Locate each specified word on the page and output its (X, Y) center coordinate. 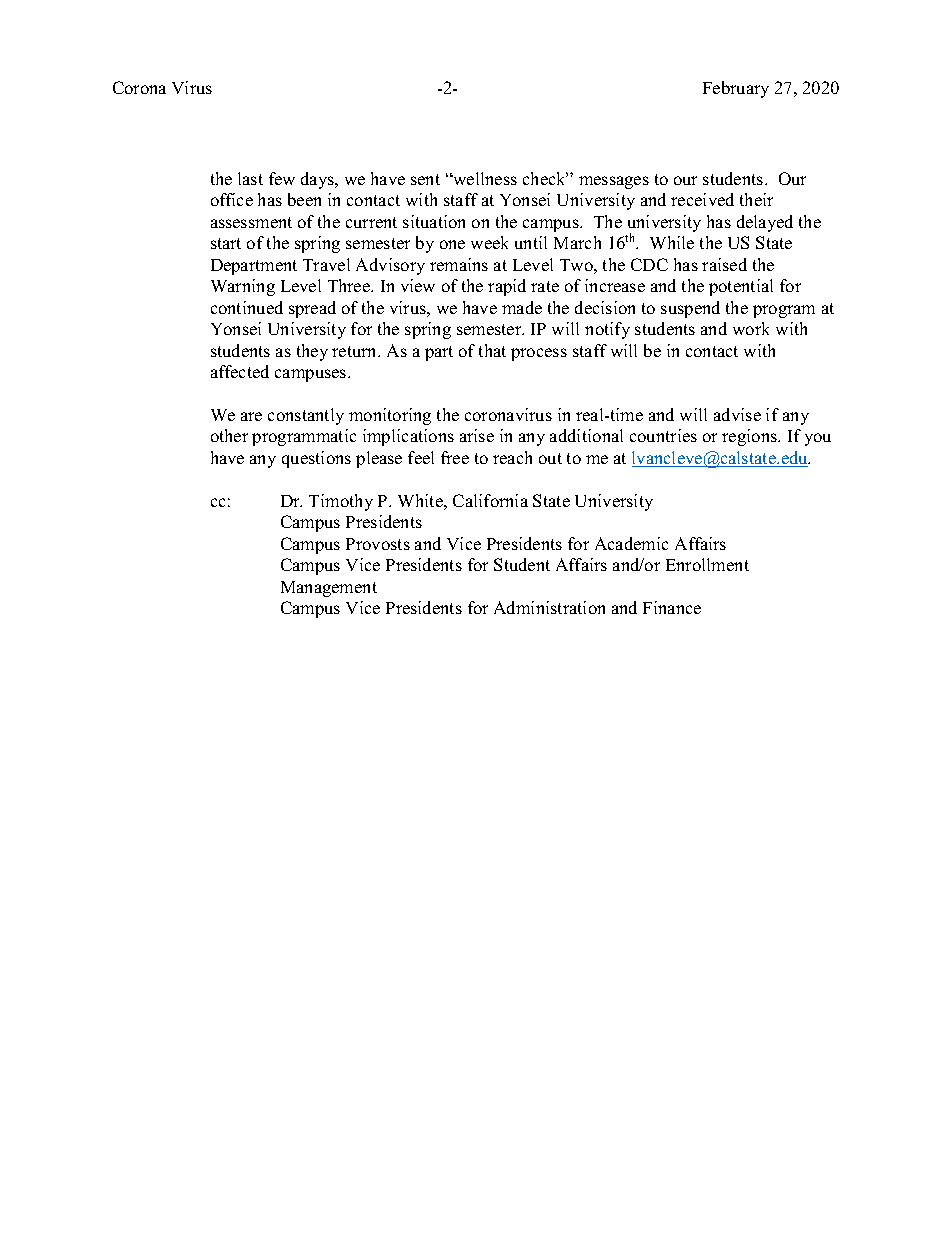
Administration (549, 607)
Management (329, 589)
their (756, 199)
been (304, 199)
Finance (672, 607)
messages (614, 182)
